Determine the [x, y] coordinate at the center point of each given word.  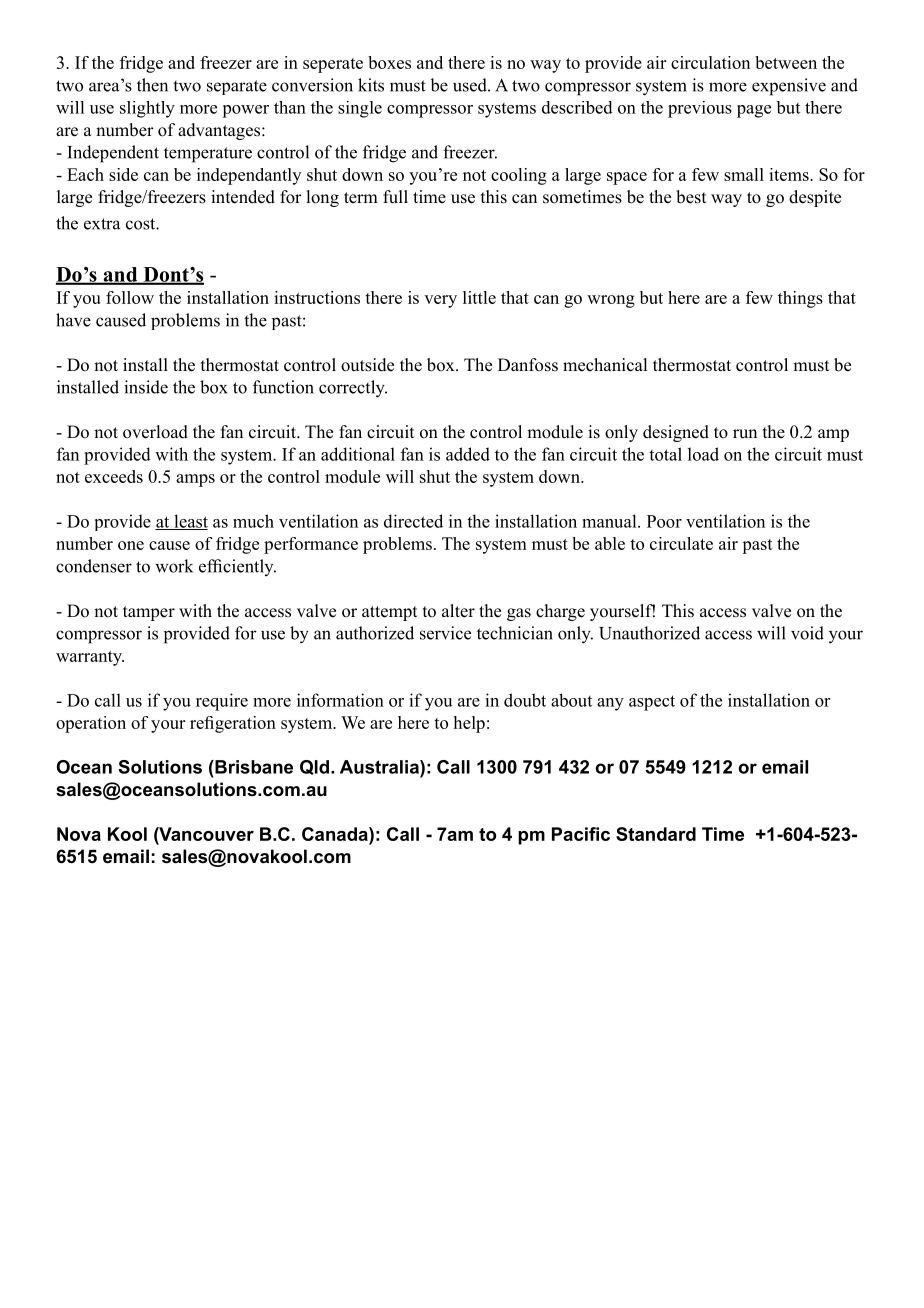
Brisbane [253, 767]
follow [130, 297]
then [152, 85]
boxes [389, 62]
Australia [380, 767]
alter [458, 611]
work [174, 566]
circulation [710, 62]
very [440, 301]
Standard [656, 834]
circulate [681, 543]
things [800, 299]
